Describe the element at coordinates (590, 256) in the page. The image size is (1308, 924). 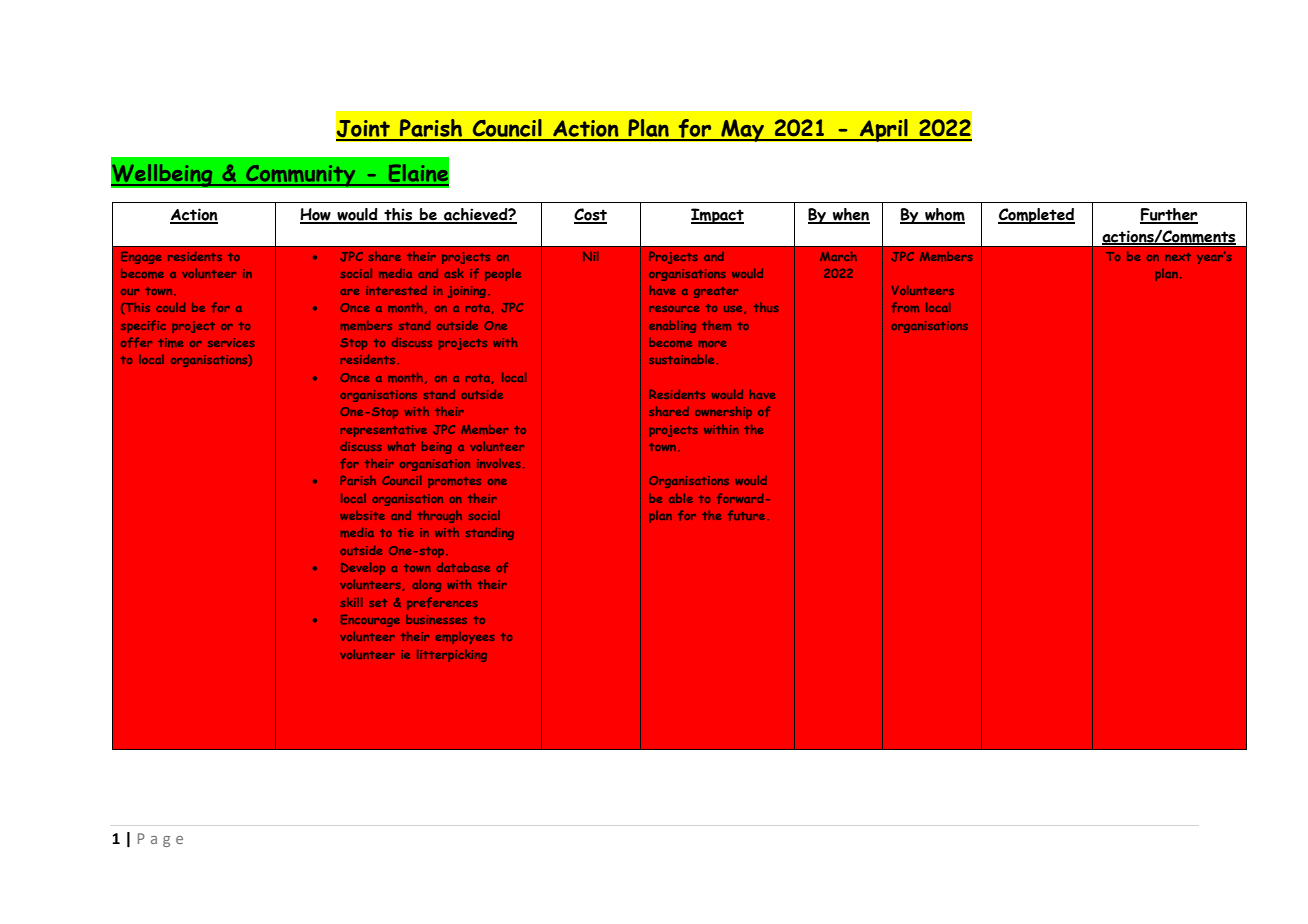
I see `Nil` at that location.
